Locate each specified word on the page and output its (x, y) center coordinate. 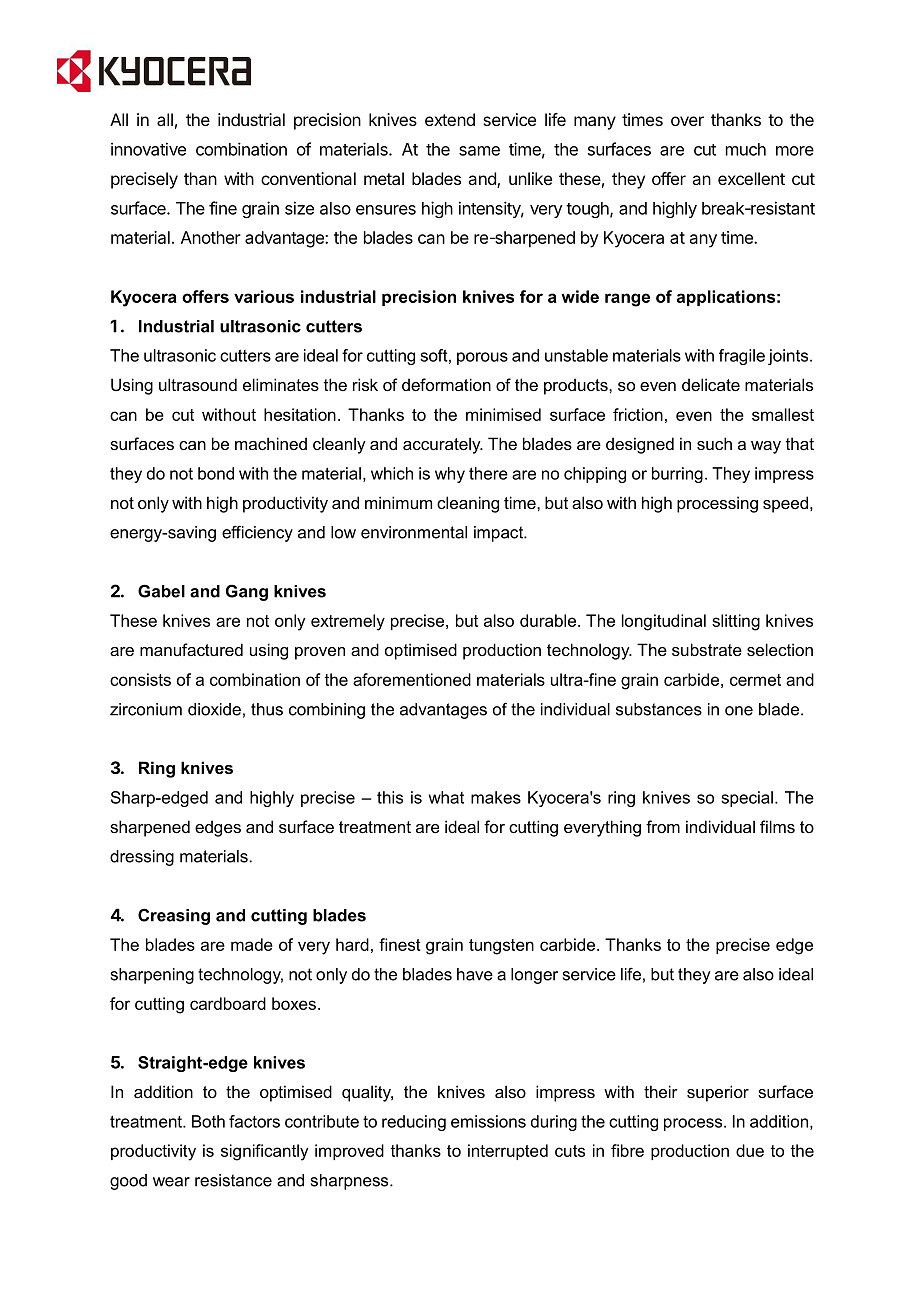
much (746, 149)
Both (208, 1121)
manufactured (191, 649)
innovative (148, 149)
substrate (707, 649)
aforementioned (412, 679)
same (479, 151)
